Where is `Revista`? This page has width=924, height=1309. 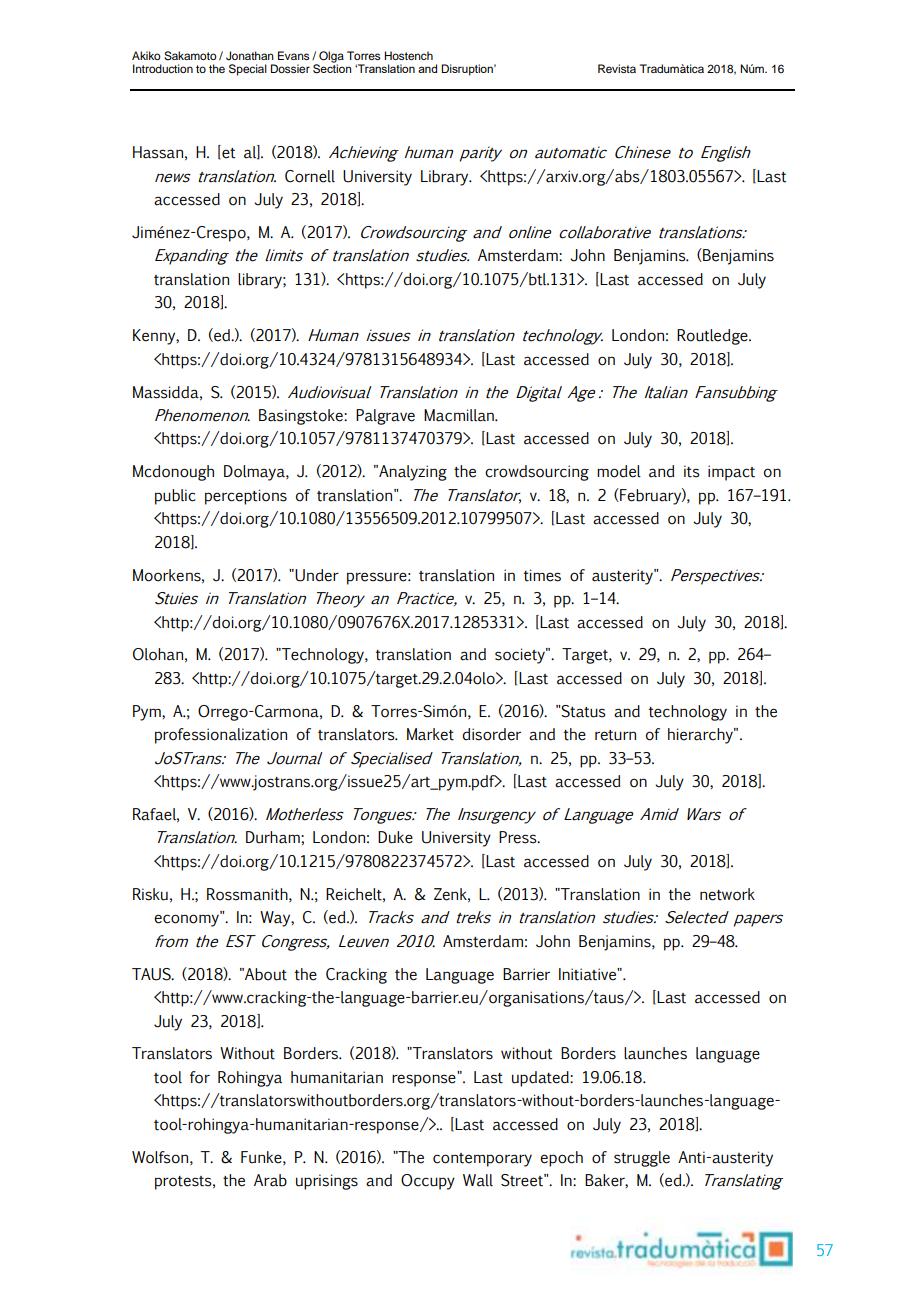
Revista is located at coordinates (617, 68).
